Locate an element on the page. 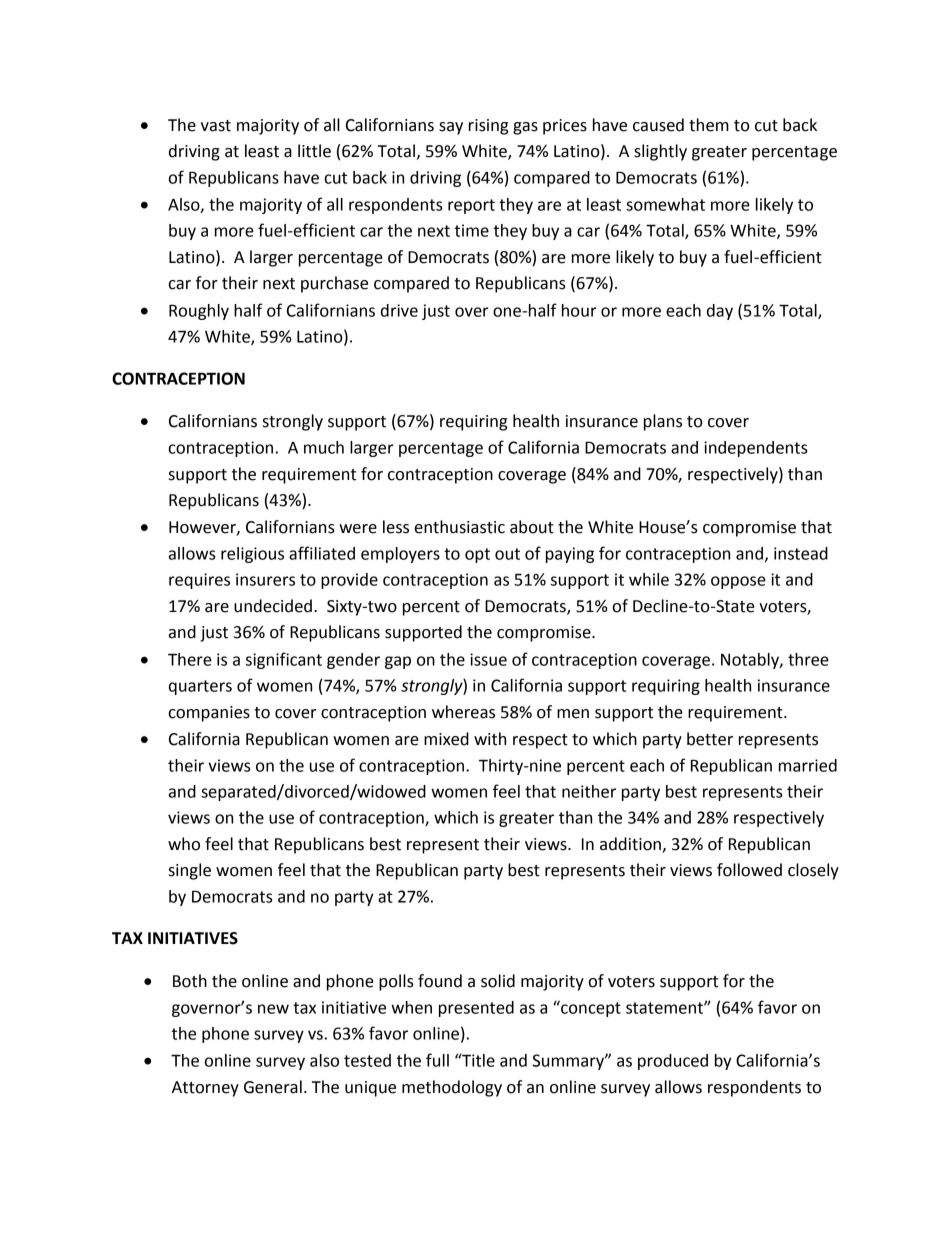 The height and width of the page is (1233, 952). methodology is located at coordinates (452, 1088).
